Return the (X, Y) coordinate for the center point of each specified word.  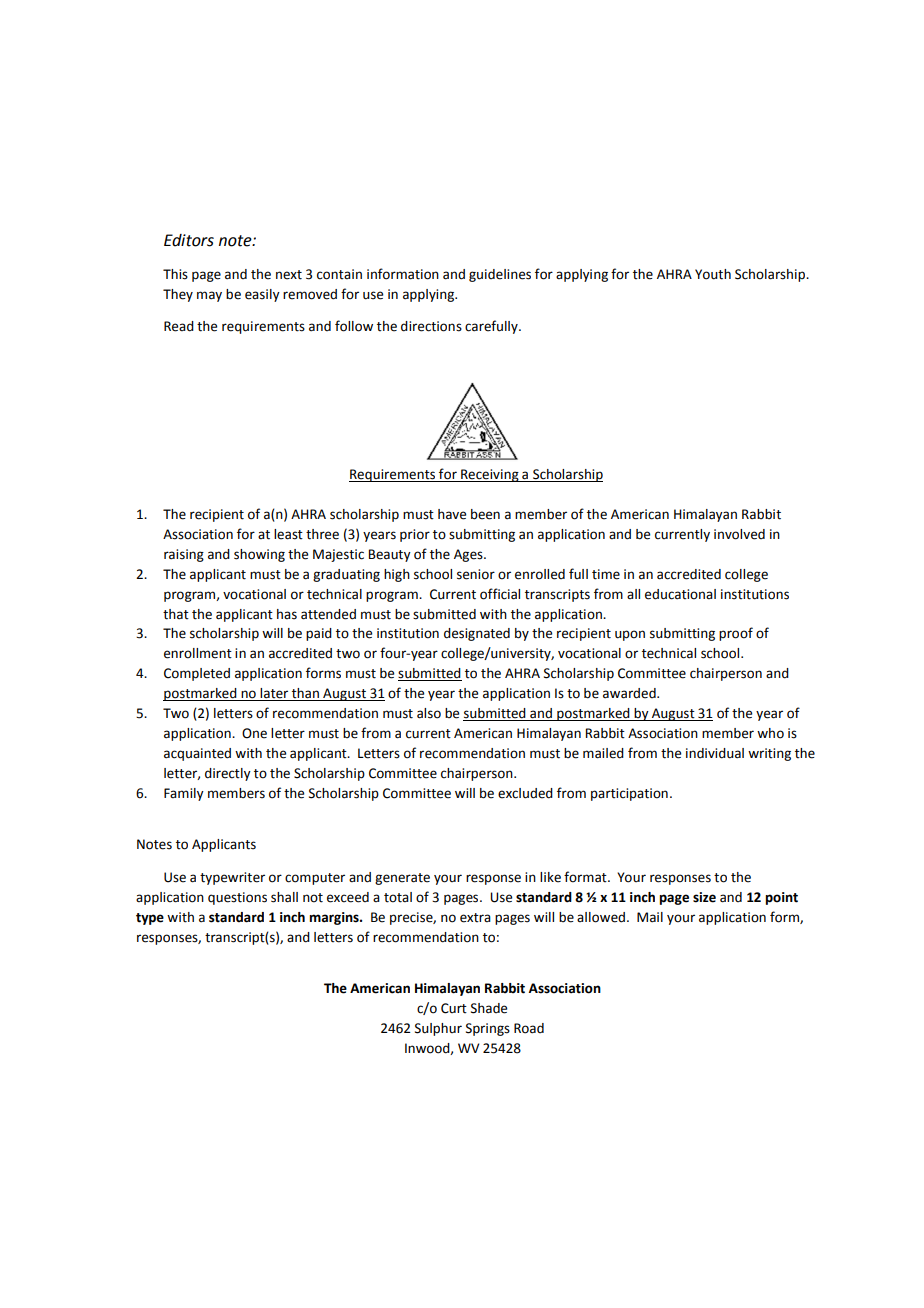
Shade (489, 1008)
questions (237, 898)
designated (477, 634)
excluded (525, 793)
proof (736, 634)
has (287, 614)
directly (228, 774)
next (289, 275)
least (288, 534)
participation (629, 794)
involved (739, 534)
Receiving (490, 475)
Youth (713, 274)
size (704, 897)
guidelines (500, 275)
